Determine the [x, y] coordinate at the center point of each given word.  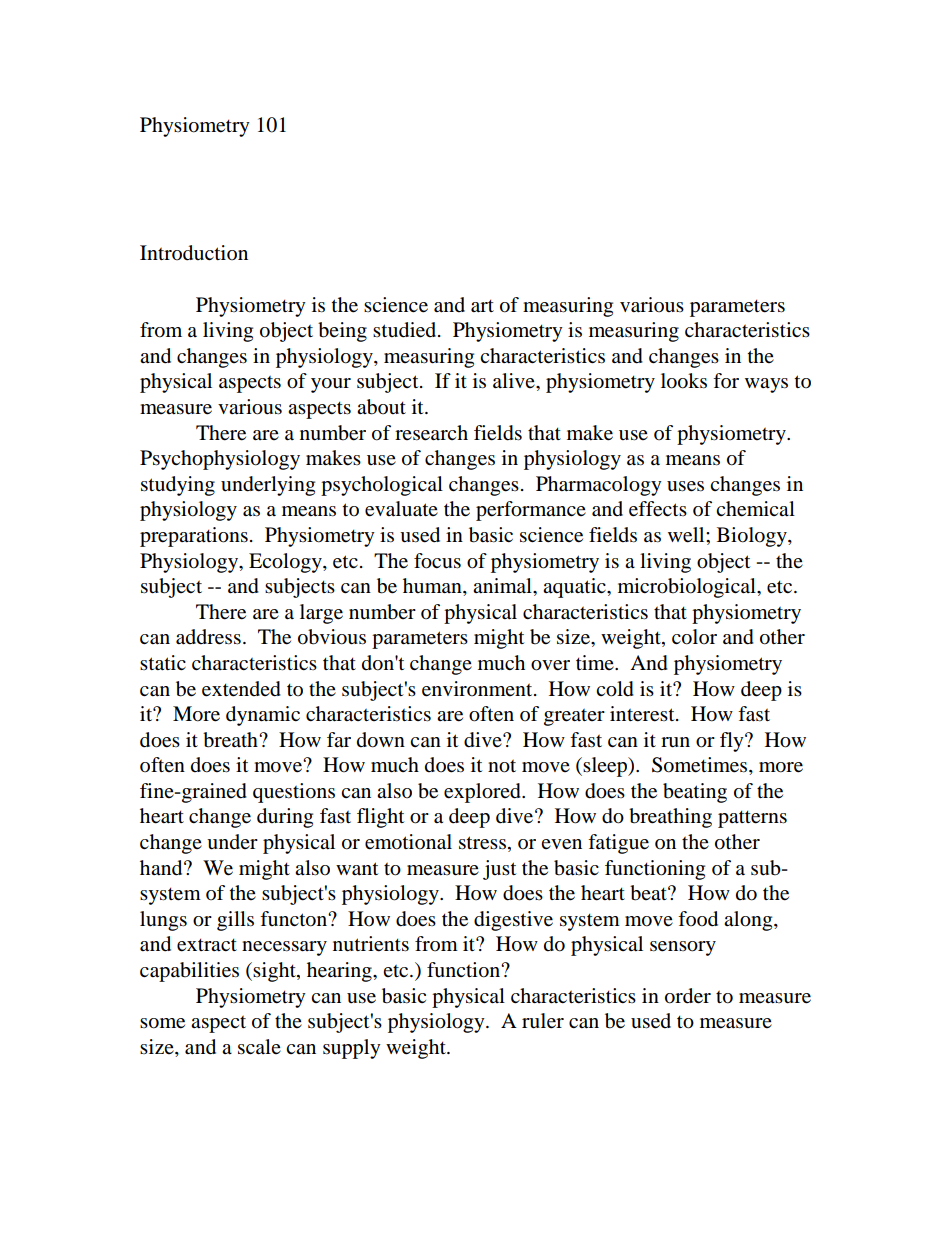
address [208, 637]
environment [478, 689]
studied [406, 330]
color [694, 637]
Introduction [194, 253]
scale [259, 1047]
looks [684, 381]
